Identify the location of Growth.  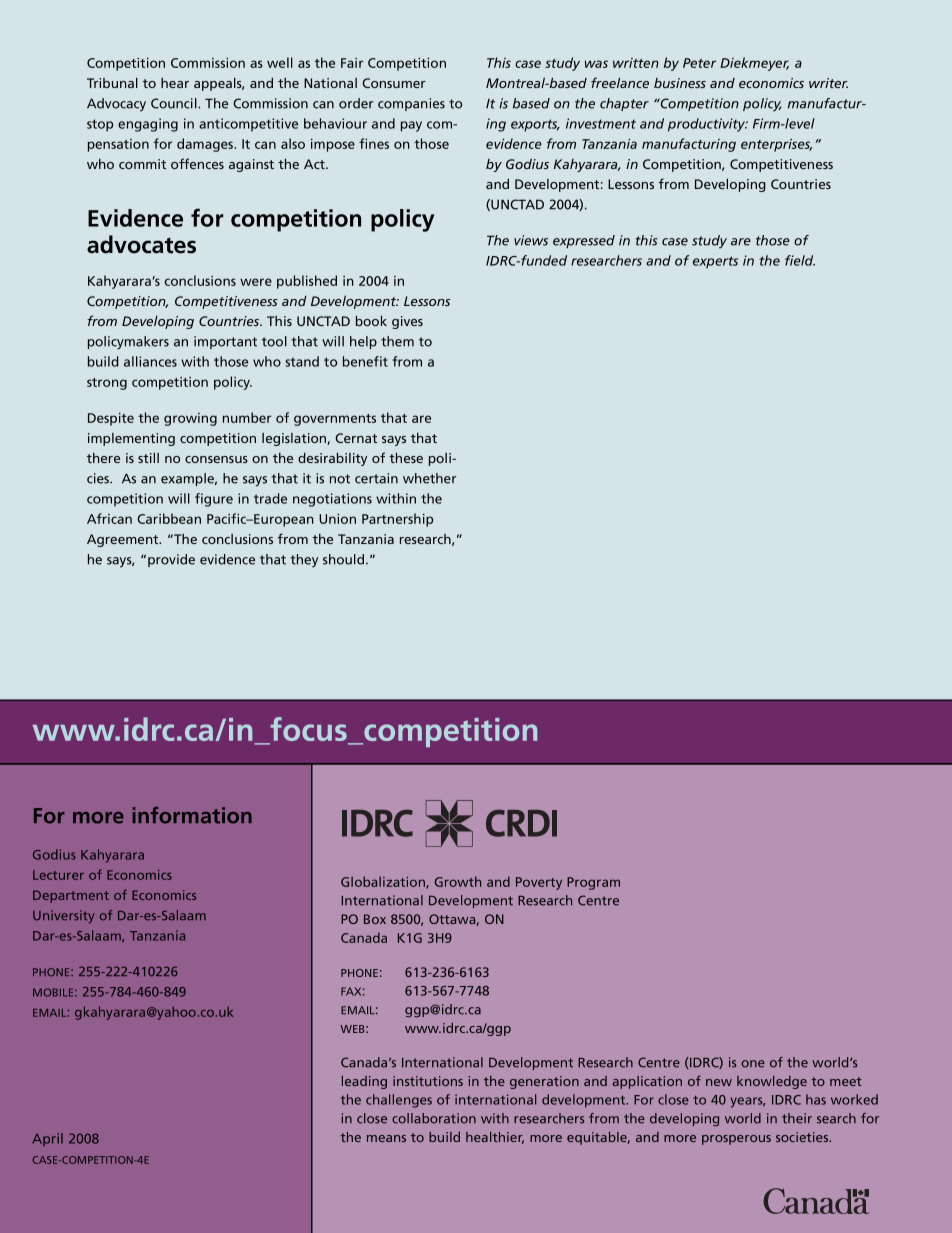
(458, 881).
